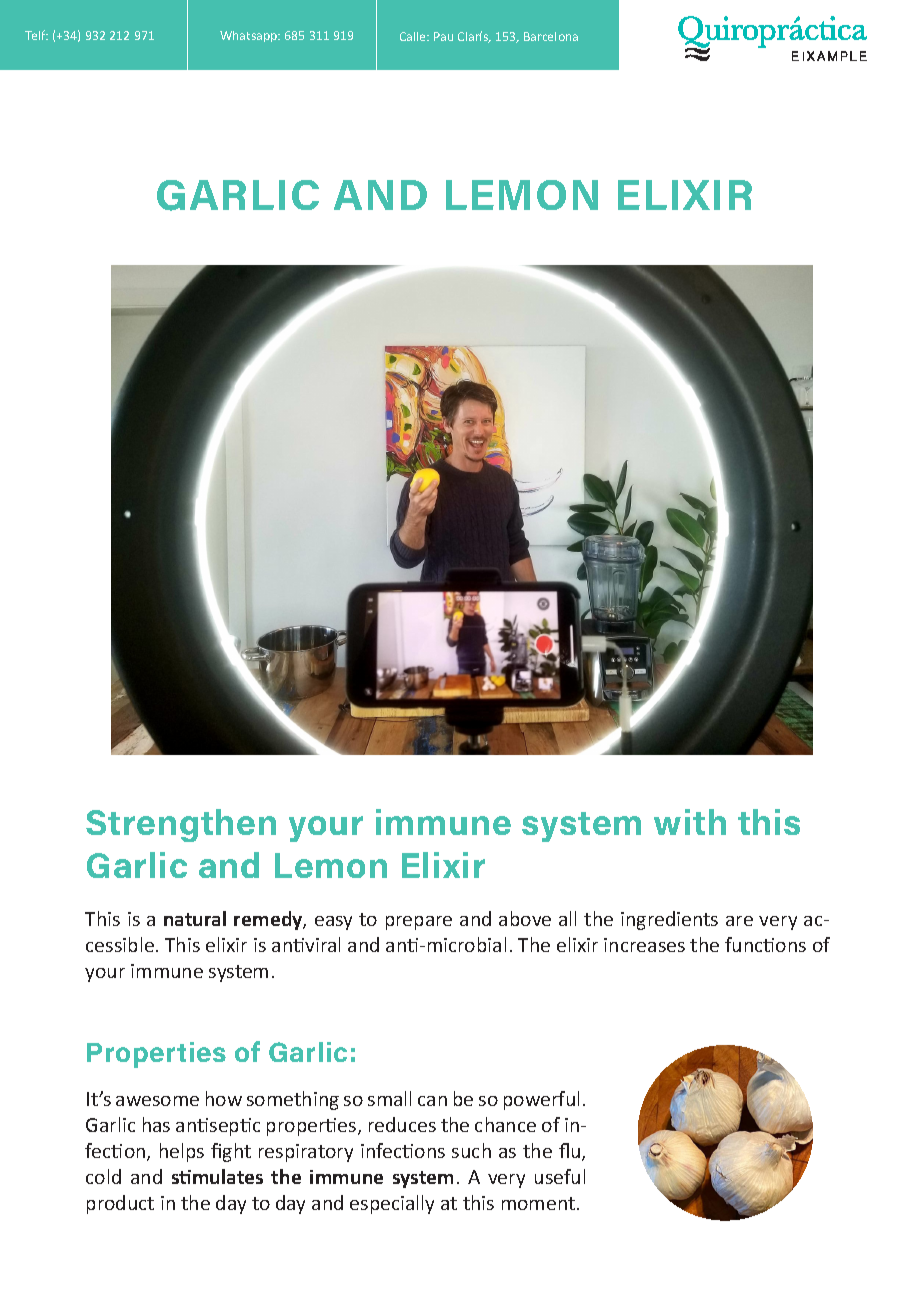 The height and width of the screenshot is (1308, 924). I want to click on Calle, so click(414, 36).
